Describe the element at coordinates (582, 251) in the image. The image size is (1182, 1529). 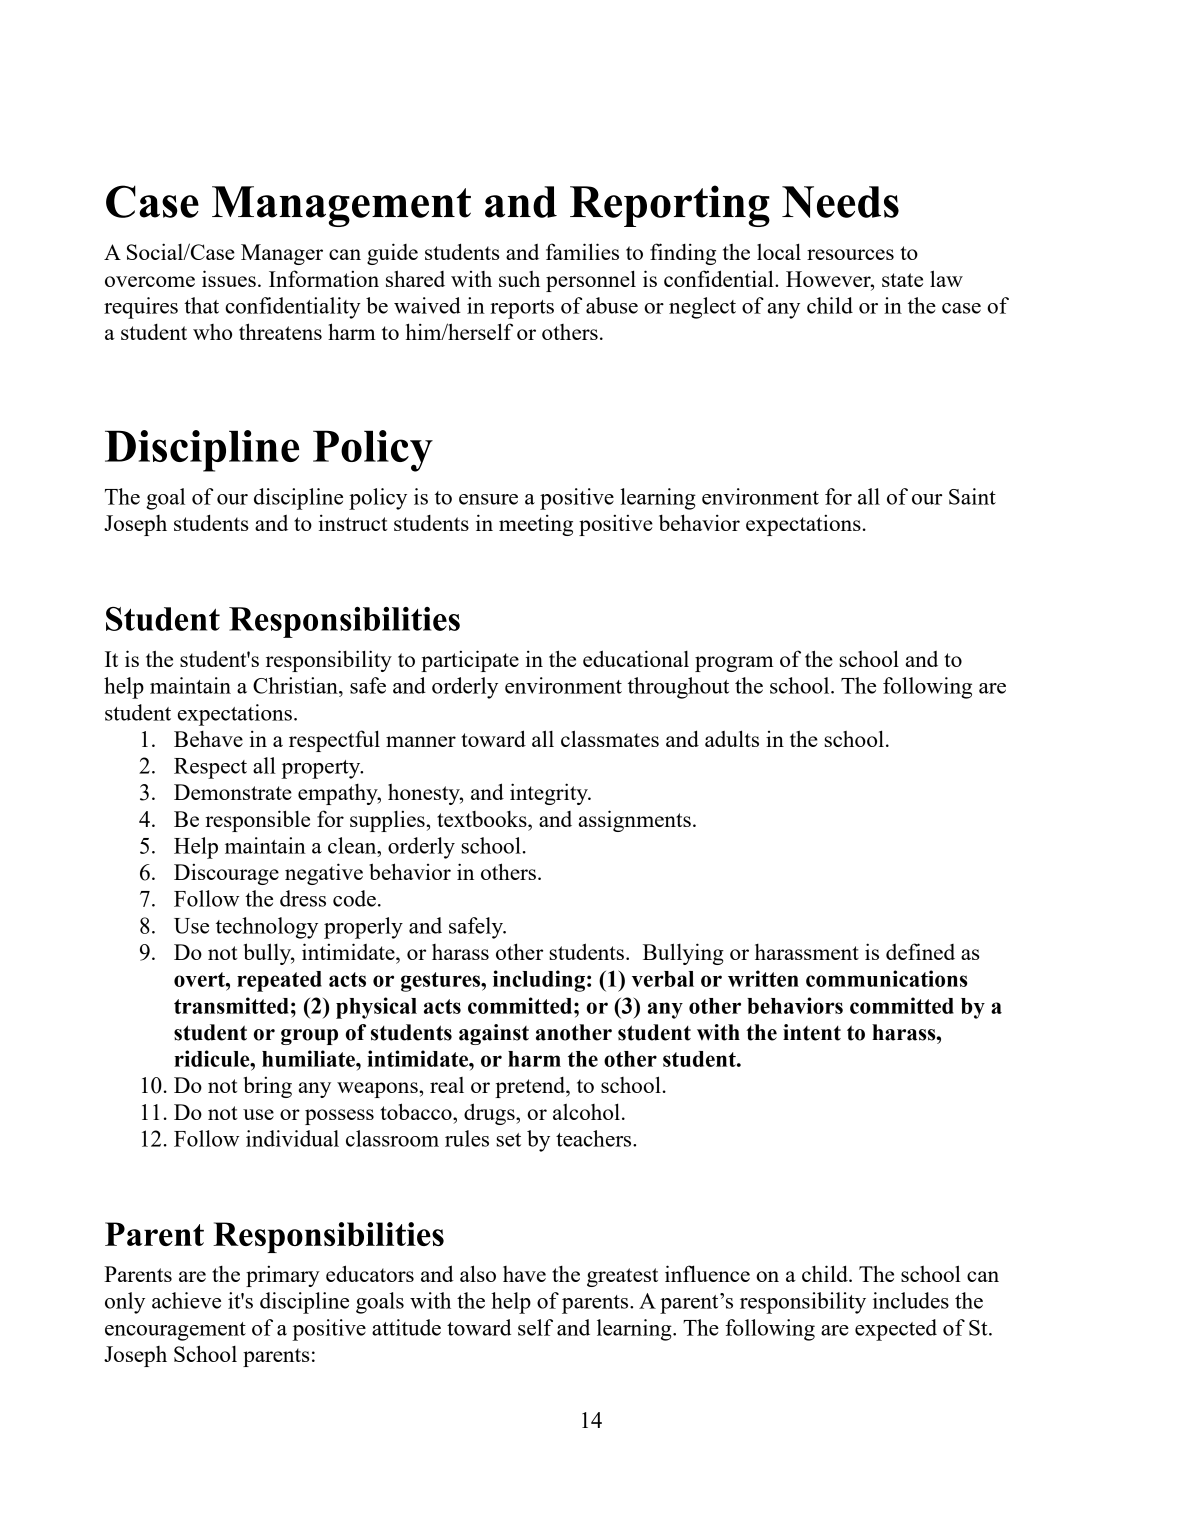
I see `families` at that location.
